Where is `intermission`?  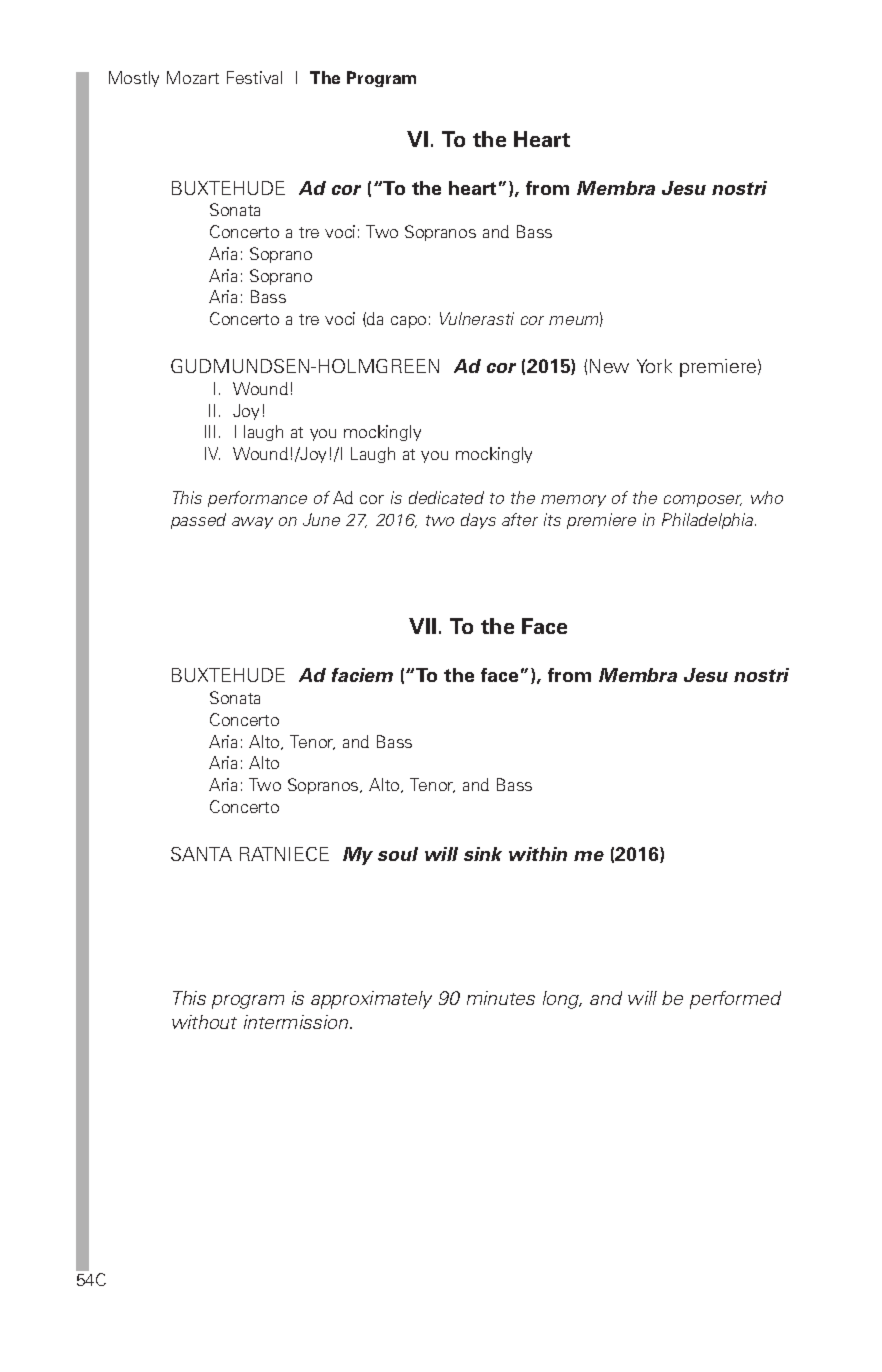
intermission is located at coordinates (297, 1022).
